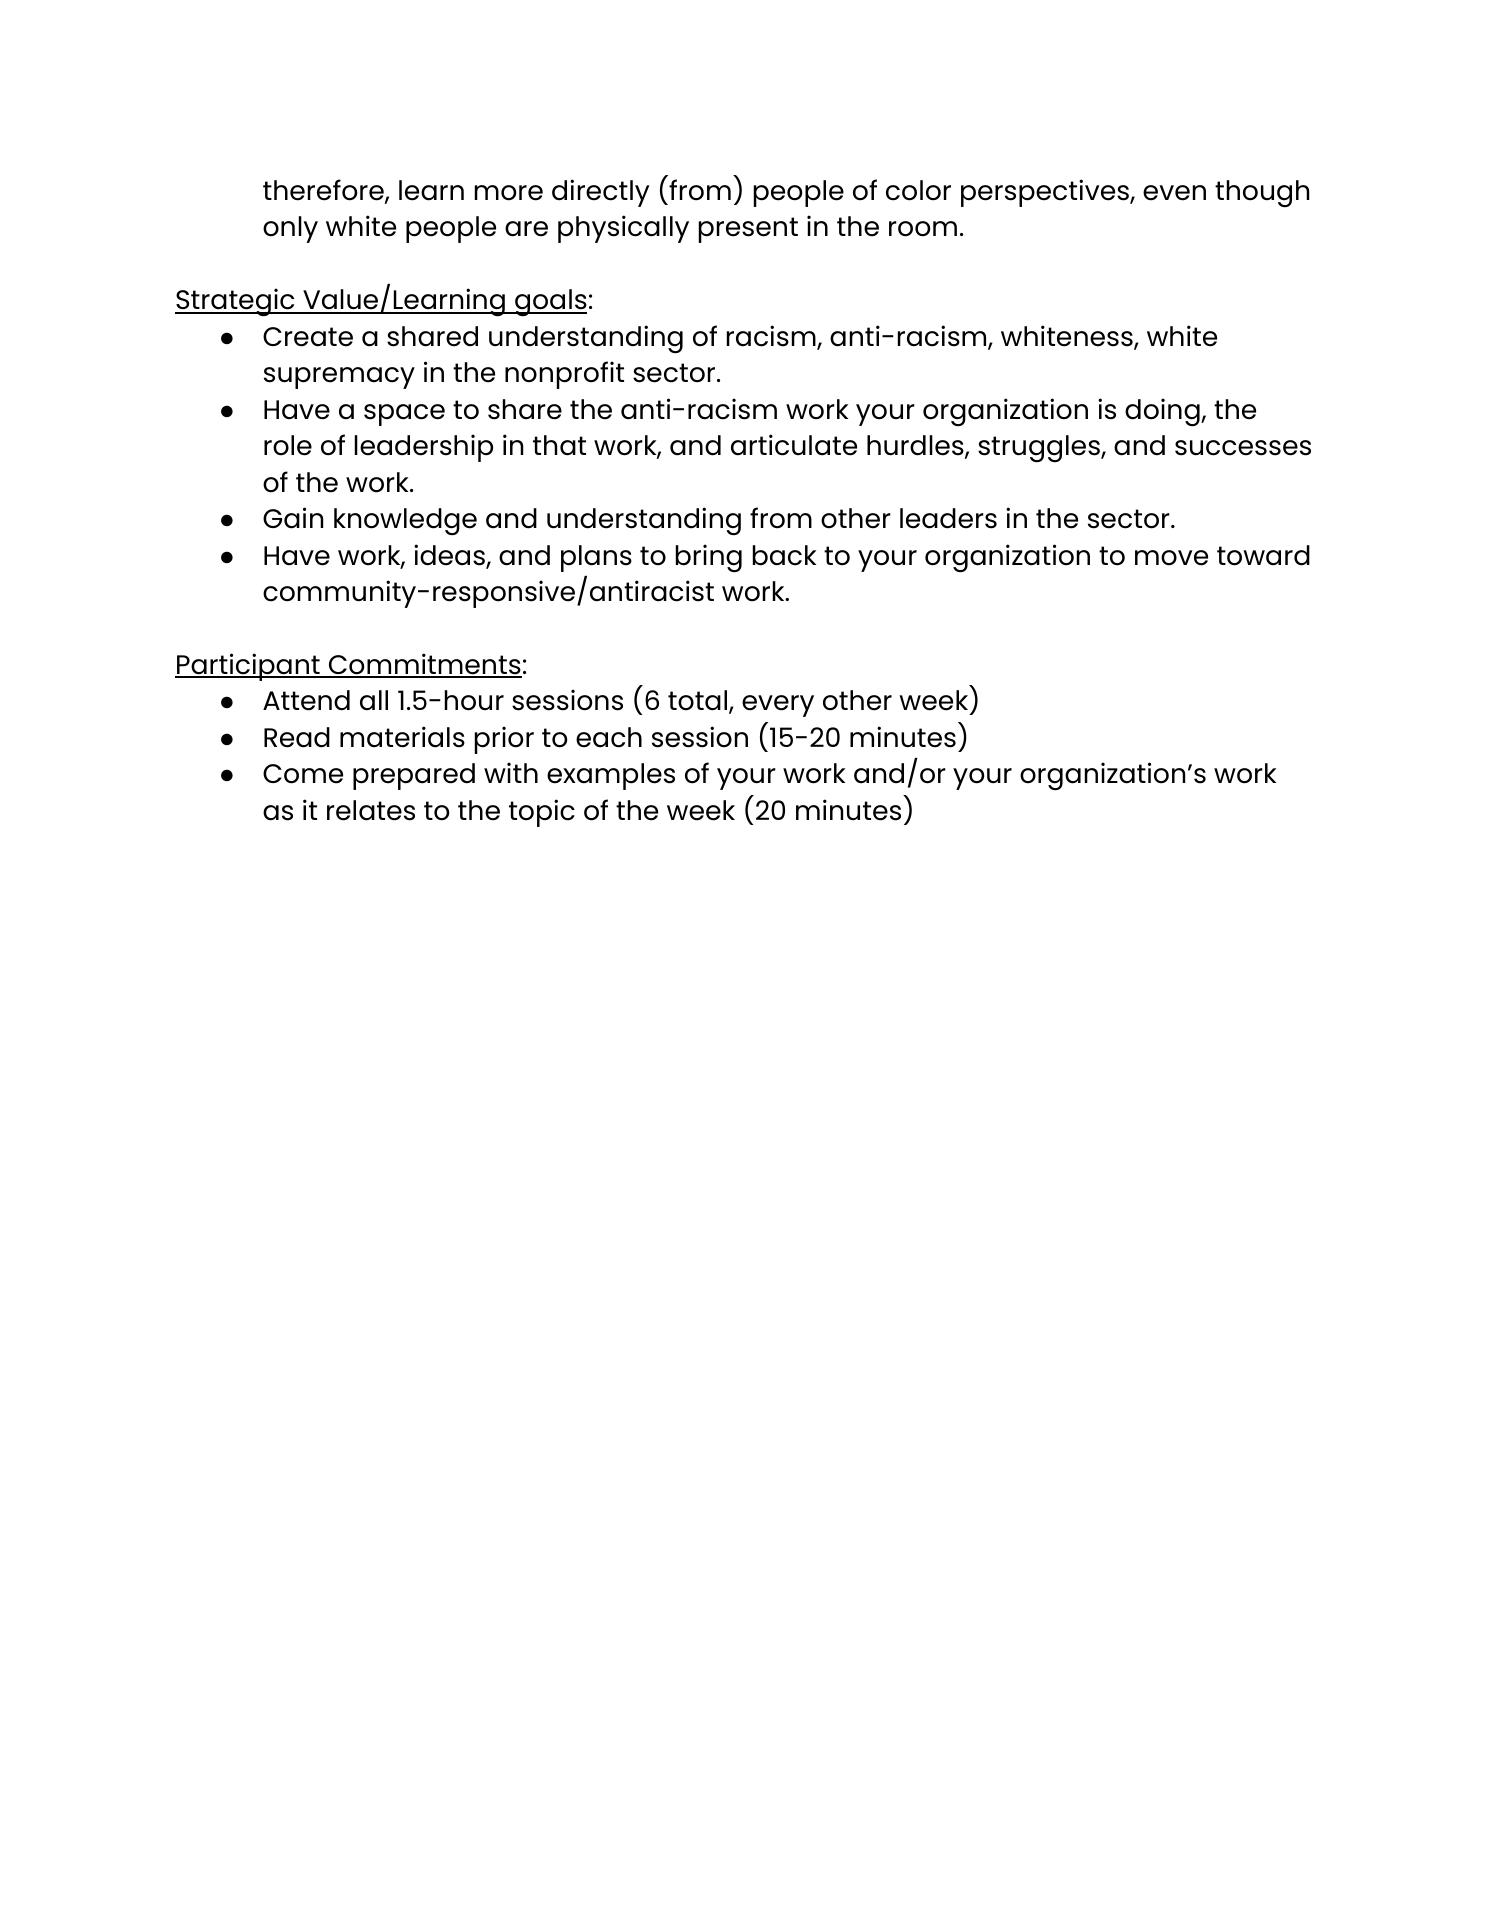  What do you see at coordinates (784, 555) in the screenshot?
I see `back` at bounding box center [784, 555].
